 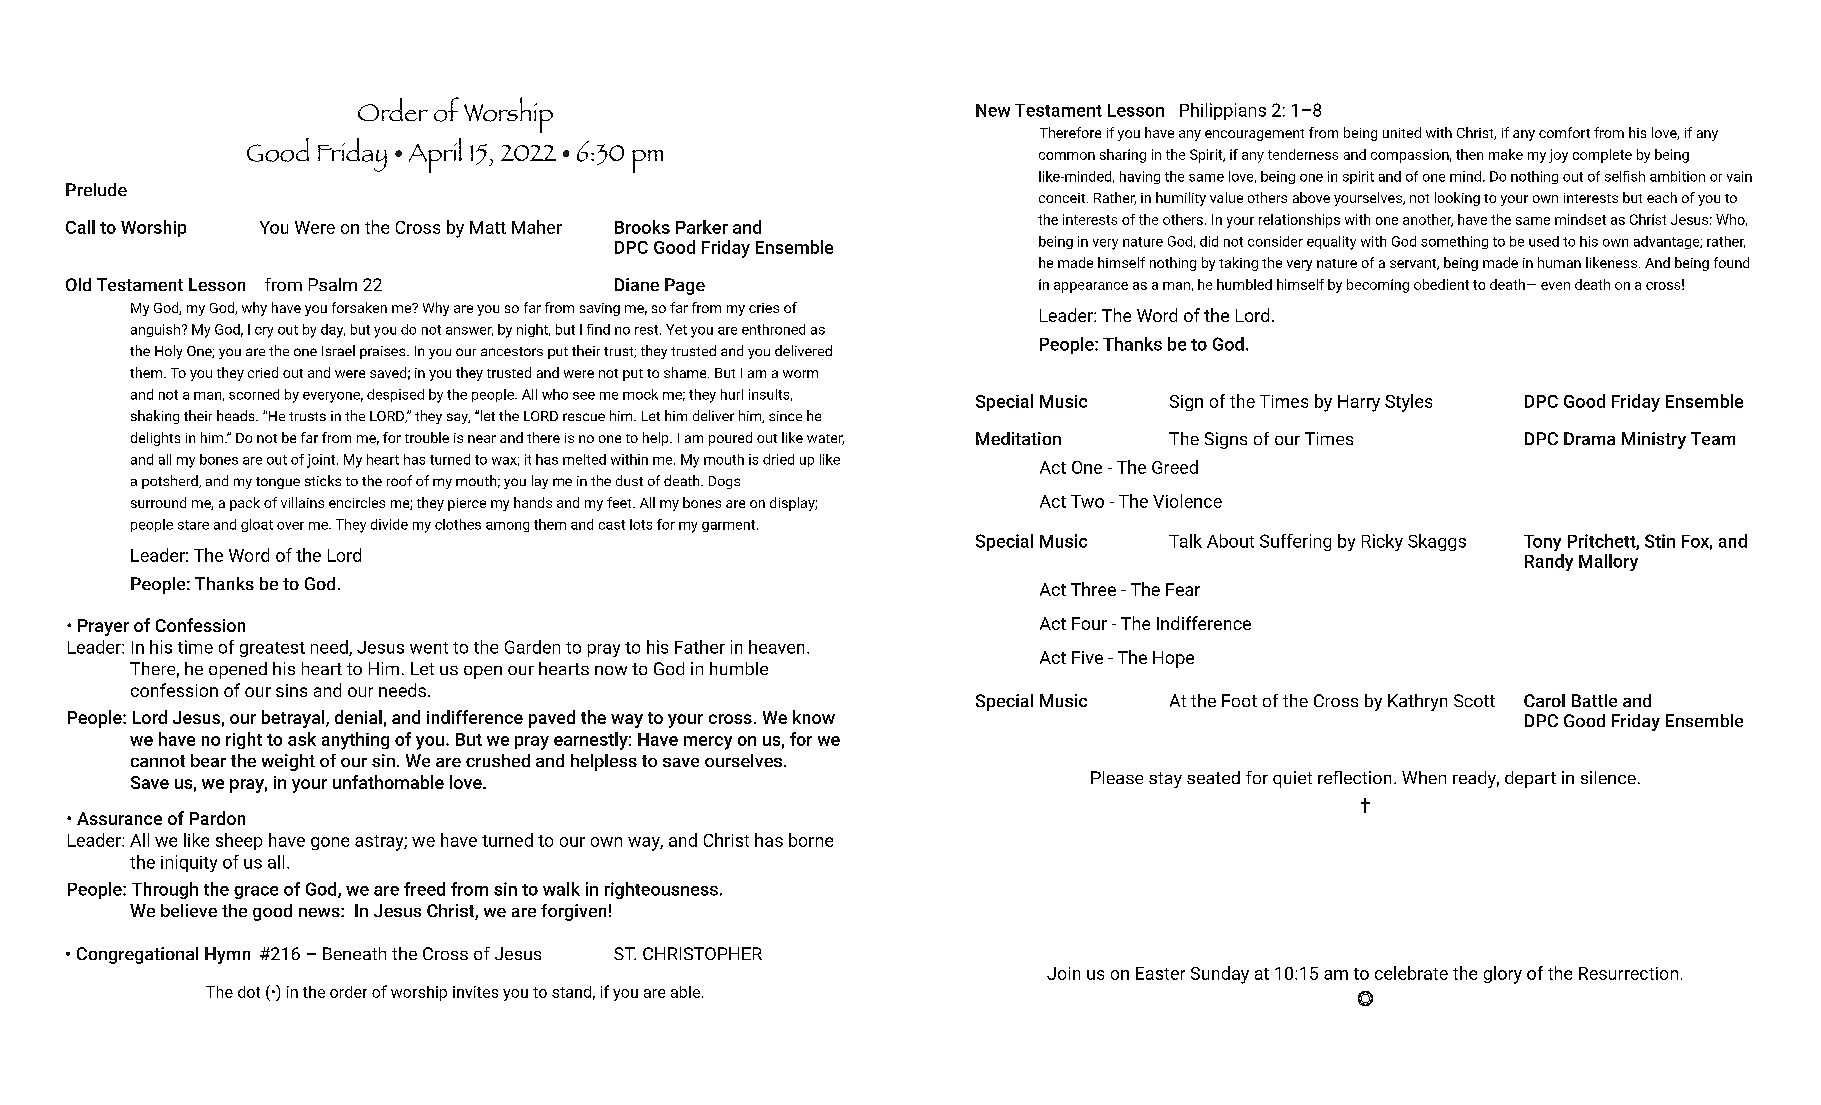 What do you see at coordinates (1544, 700) in the document?
I see `Carol` at bounding box center [1544, 700].
